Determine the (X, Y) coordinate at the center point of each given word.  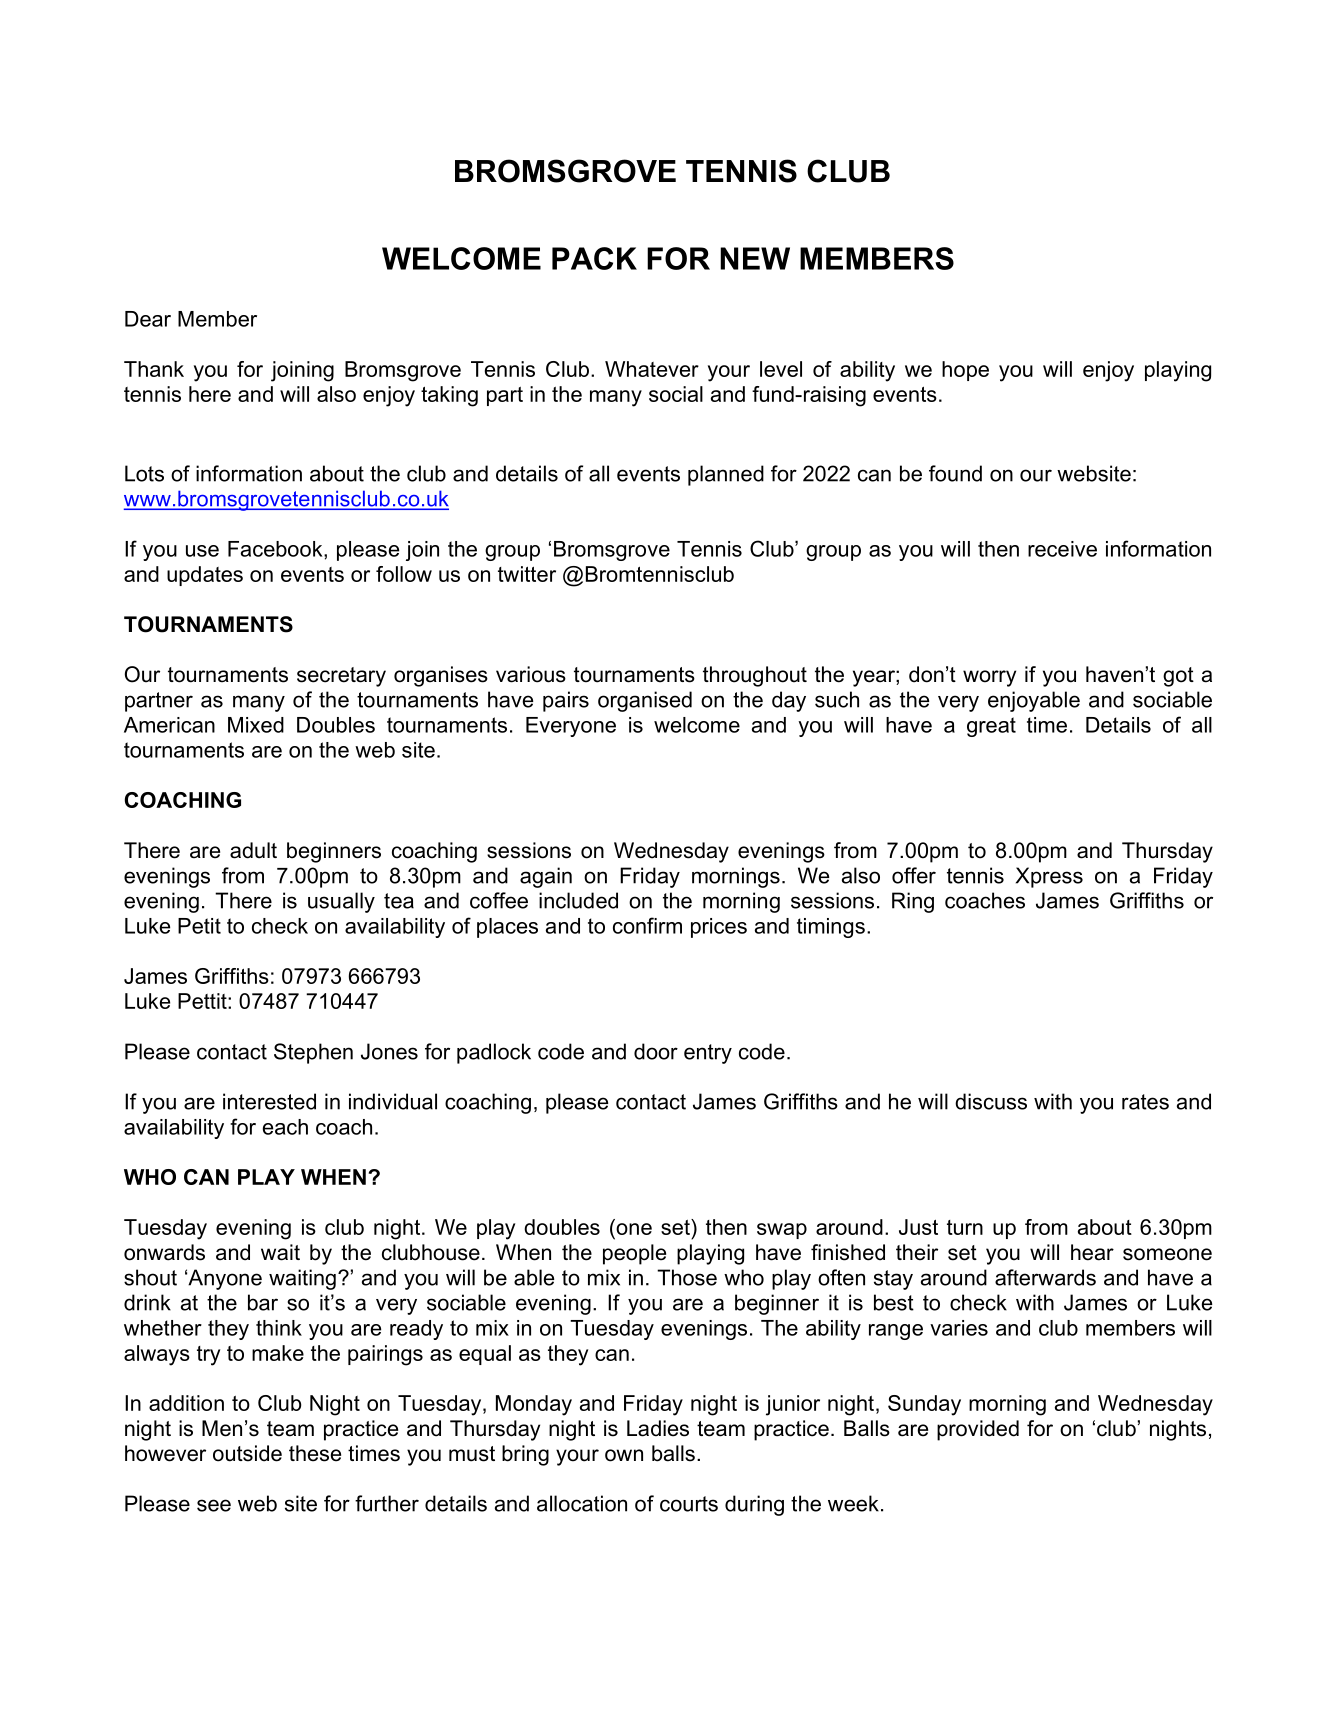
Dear (148, 319)
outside (247, 1453)
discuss (991, 1101)
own (624, 1455)
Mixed (256, 725)
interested (269, 1101)
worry (989, 678)
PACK (594, 258)
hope (965, 371)
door (656, 1051)
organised (645, 701)
